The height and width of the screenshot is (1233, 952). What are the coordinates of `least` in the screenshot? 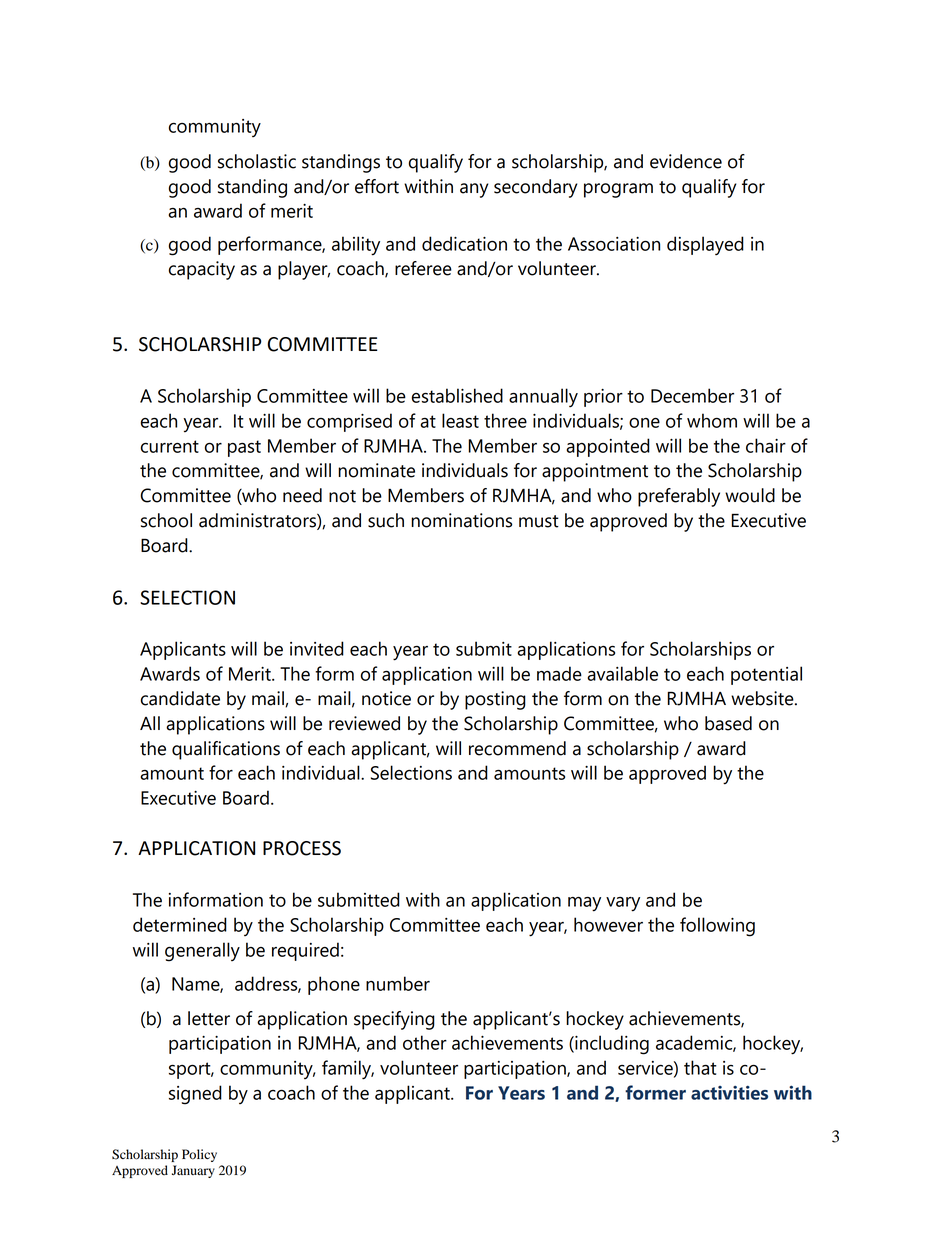 It's located at (460, 420).
